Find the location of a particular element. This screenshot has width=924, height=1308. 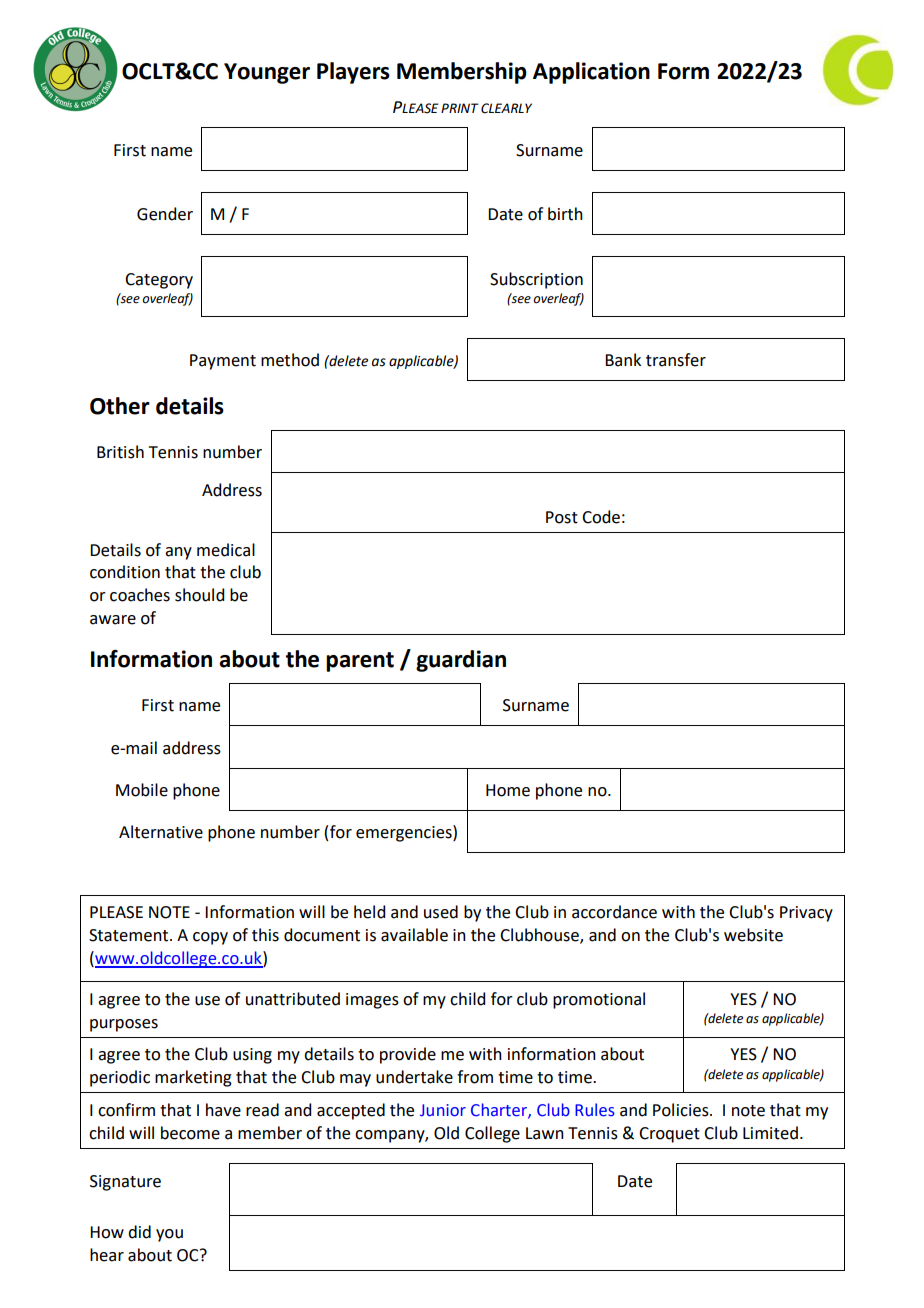

Code is located at coordinates (601, 517).
